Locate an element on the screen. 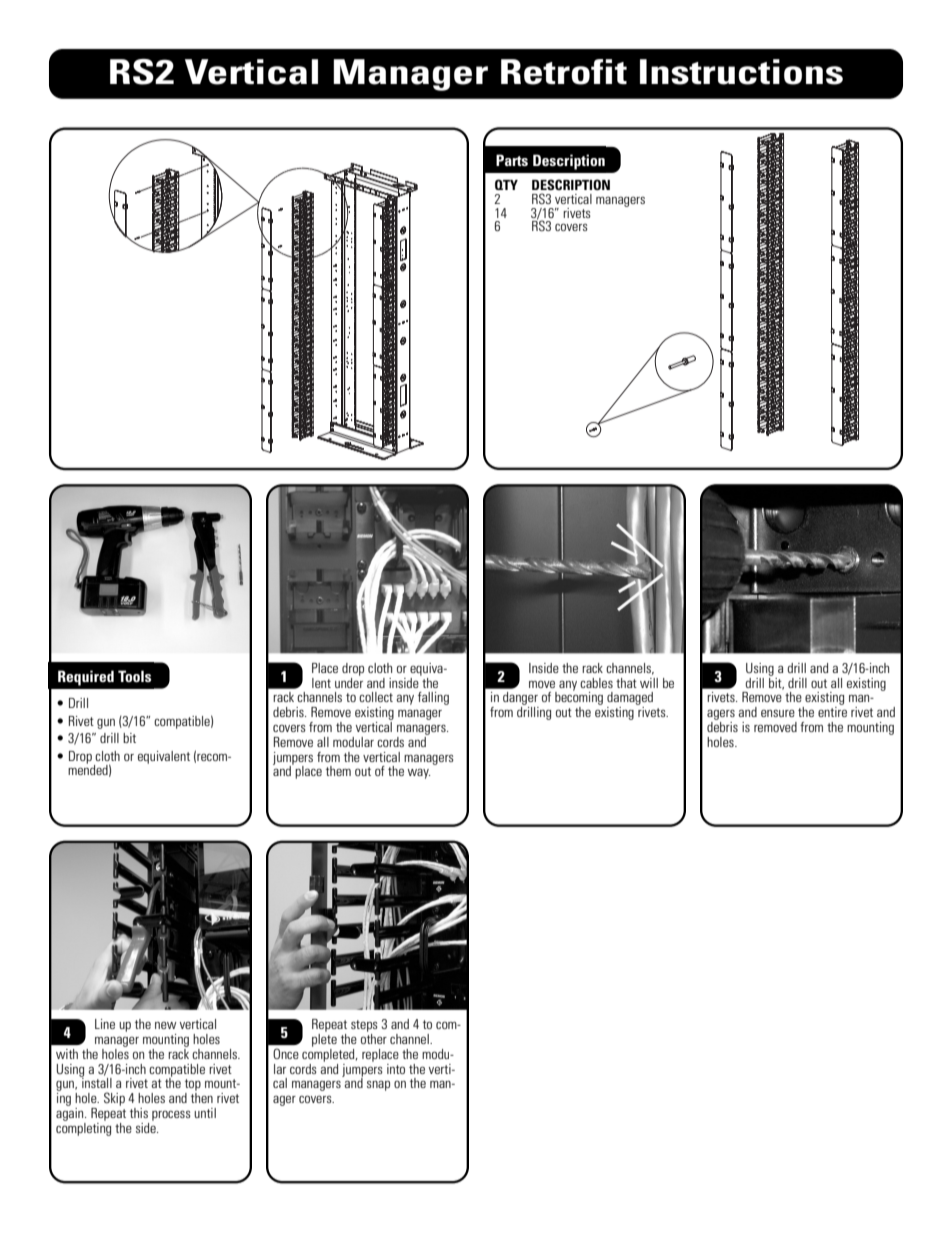  into is located at coordinates (396, 1069).
